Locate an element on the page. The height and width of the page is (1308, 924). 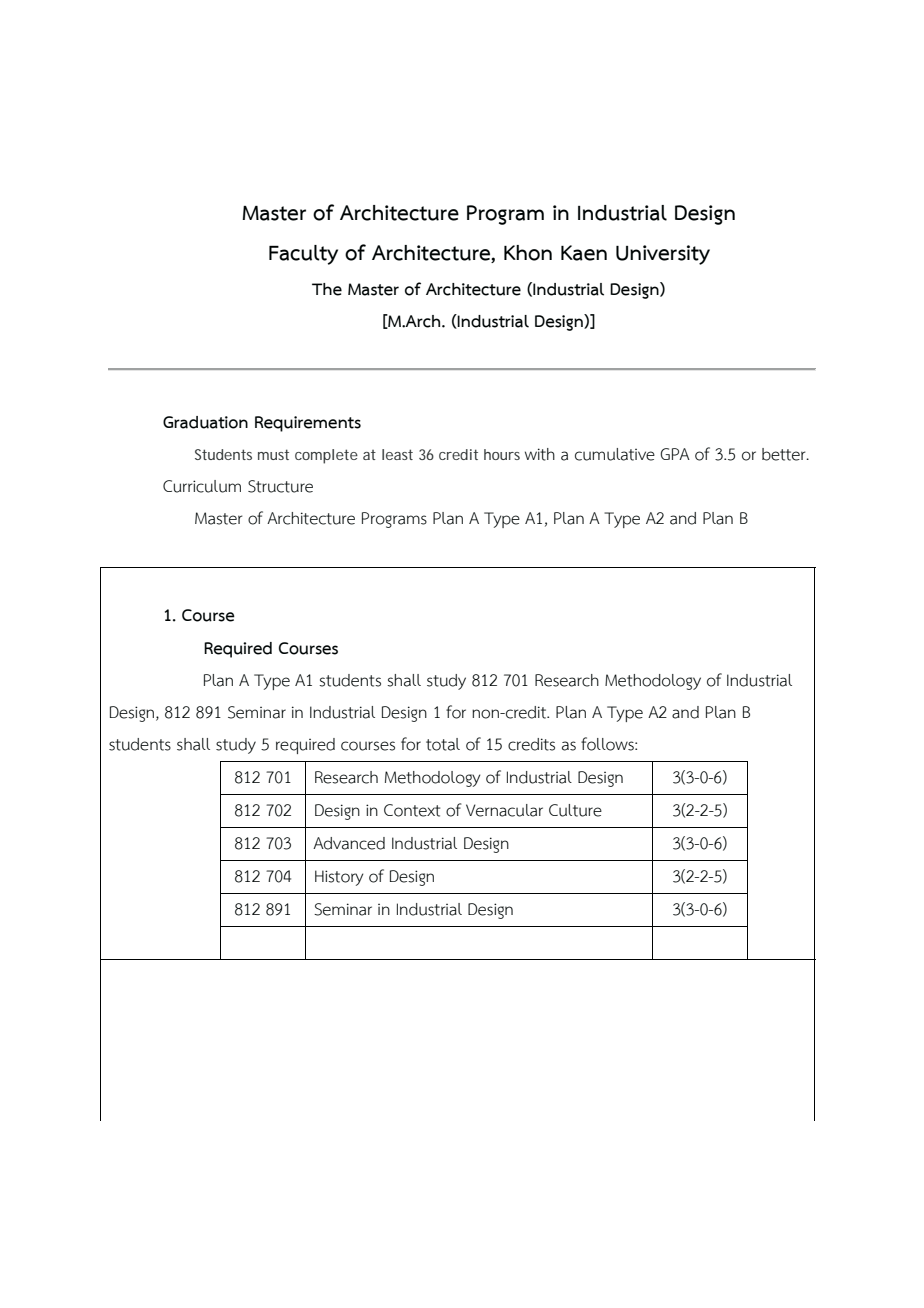
hours is located at coordinates (502, 454).
